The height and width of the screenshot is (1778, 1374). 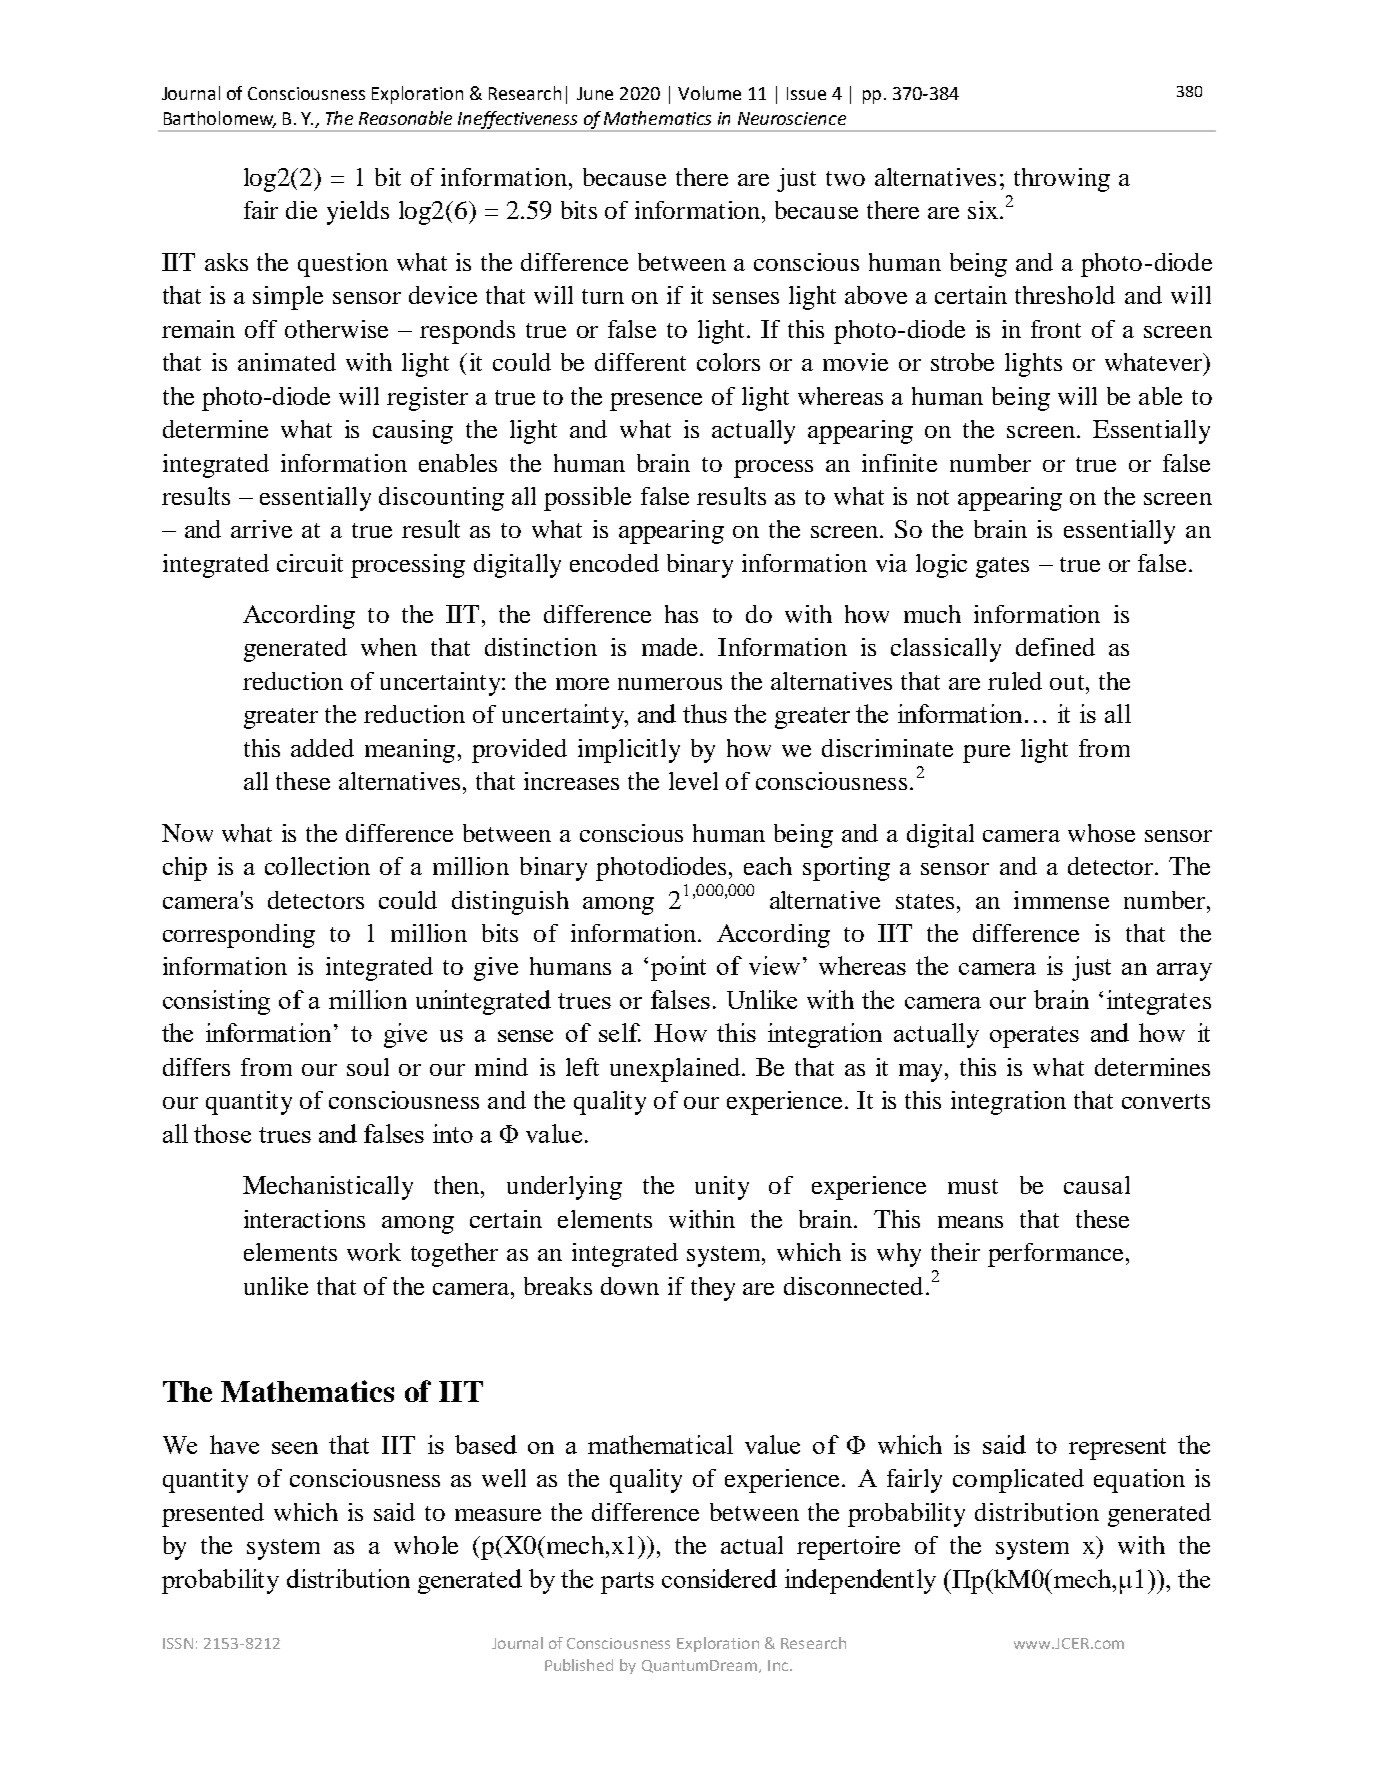 What do you see at coordinates (220, 119) in the screenshot?
I see `Bartholomew` at bounding box center [220, 119].
